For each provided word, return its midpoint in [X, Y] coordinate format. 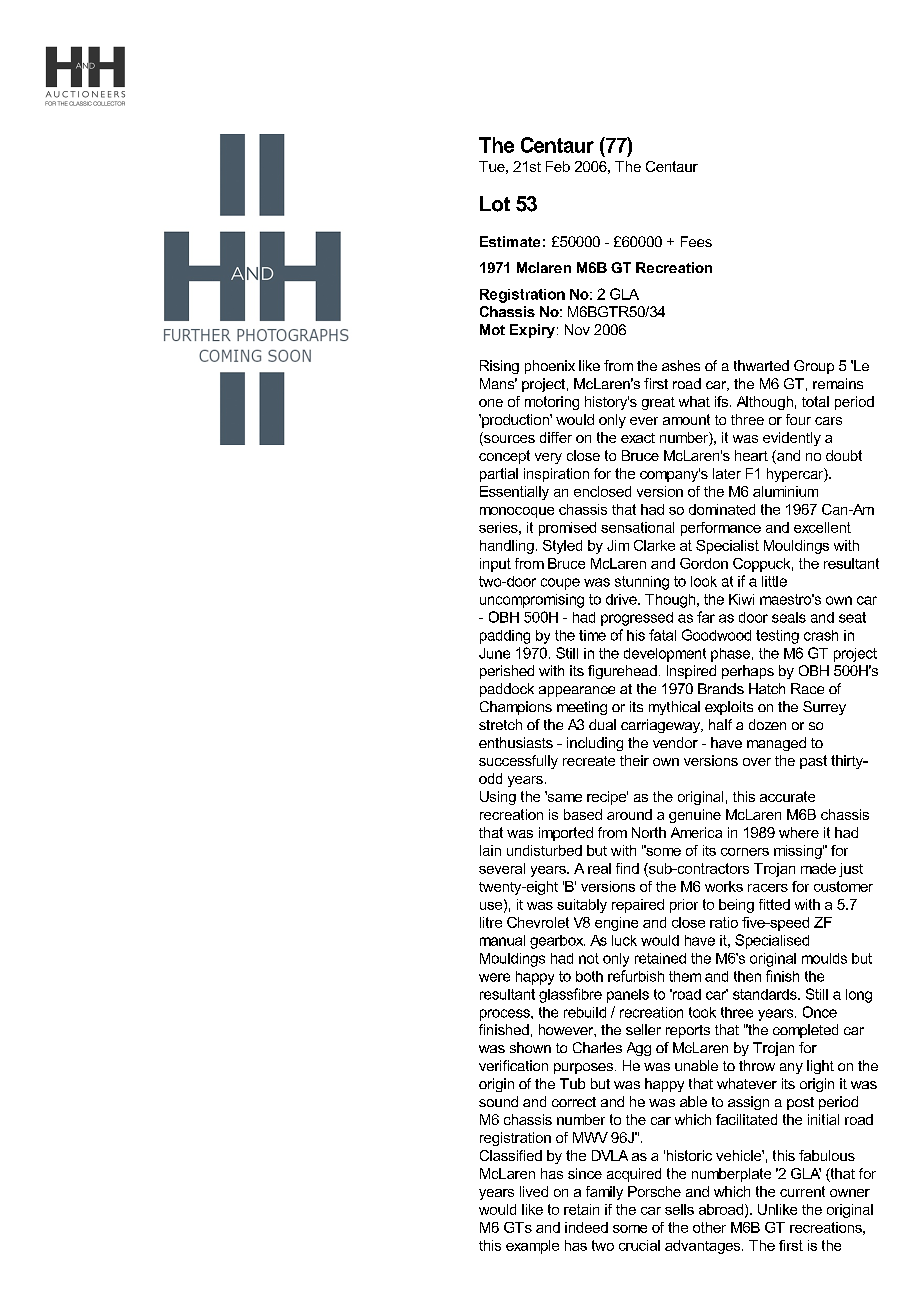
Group [814, 367]
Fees [696, 241]
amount [686, 419]
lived [534, 1191]
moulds [824, 958]
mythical [674, 708]
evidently [792, 439]
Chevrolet [538, 922]
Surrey [824, 708]
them [685, 976]
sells [679, 1209]
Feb [558, 166]
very [548, 458]
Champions [516, 708]
